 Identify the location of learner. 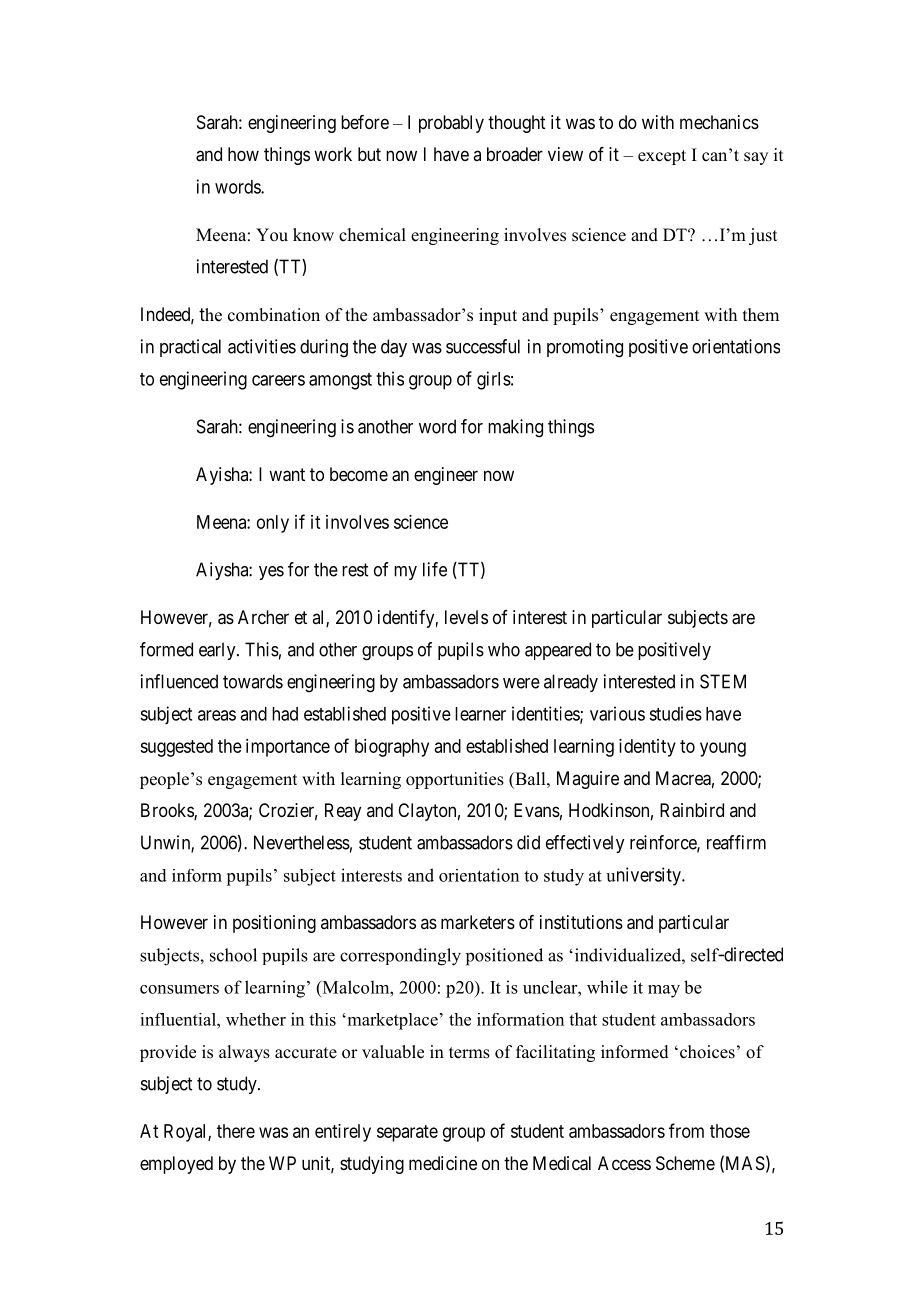
(480, 714).
